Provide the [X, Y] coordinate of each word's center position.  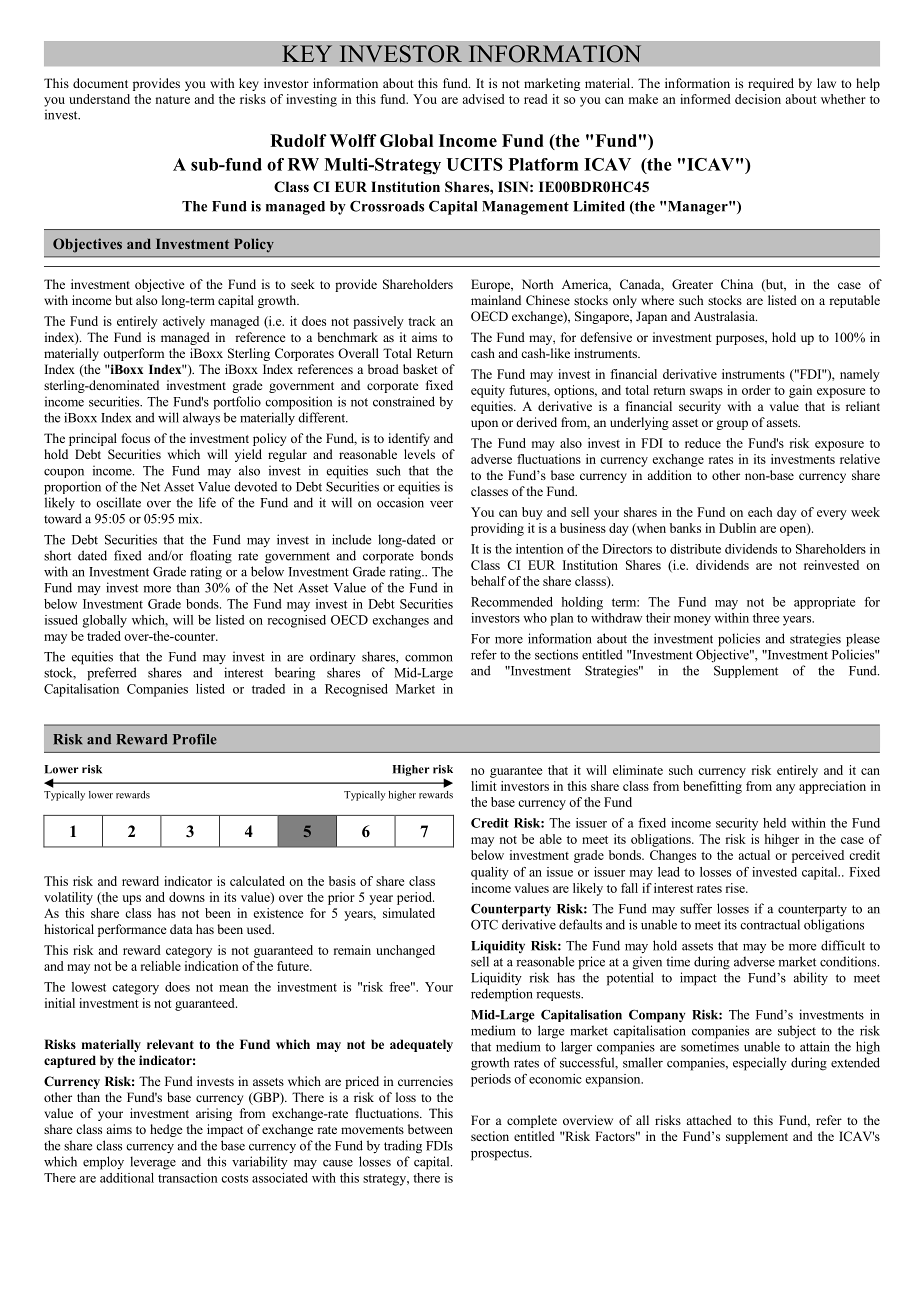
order [756, 390]
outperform [133, 354]
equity [488, 391]
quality [490, 873]
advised [483, 99]
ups [131, 900]
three [766, 618]
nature [173, 100]
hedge [166, 1130]
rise [736, 888]
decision [758, 99]
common [429, 658]
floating [211, 557]
